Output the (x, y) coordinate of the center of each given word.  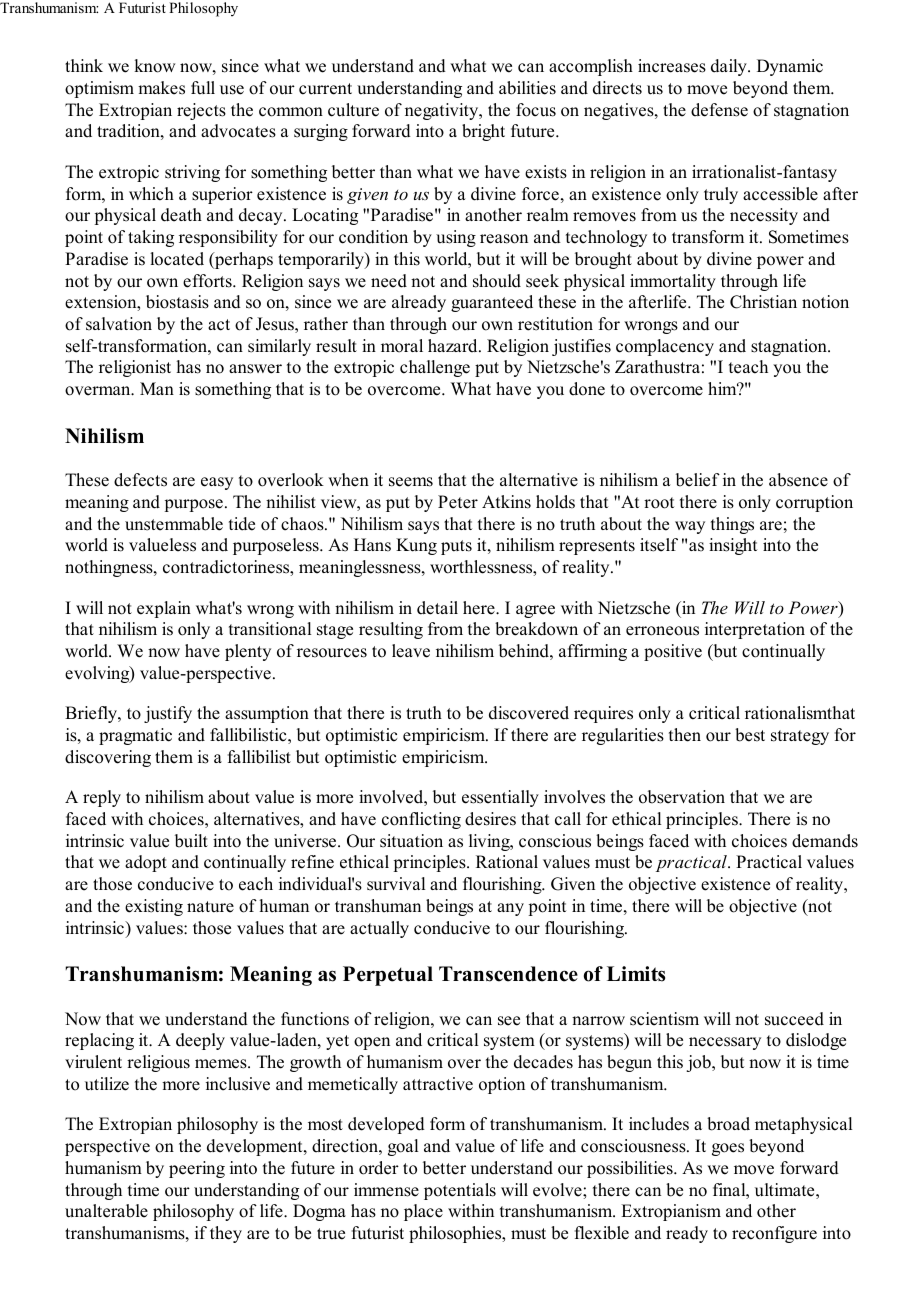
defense (719, 110)
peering (197, 1169)
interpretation (755, 630)
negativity (443, 111)
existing (154, 907)
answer (255, 369)
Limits (636, 974)
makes (161, 88)
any (510, 909)
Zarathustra (657, 367)
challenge (435, 368)
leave (411, 651)
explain (164, 609)
